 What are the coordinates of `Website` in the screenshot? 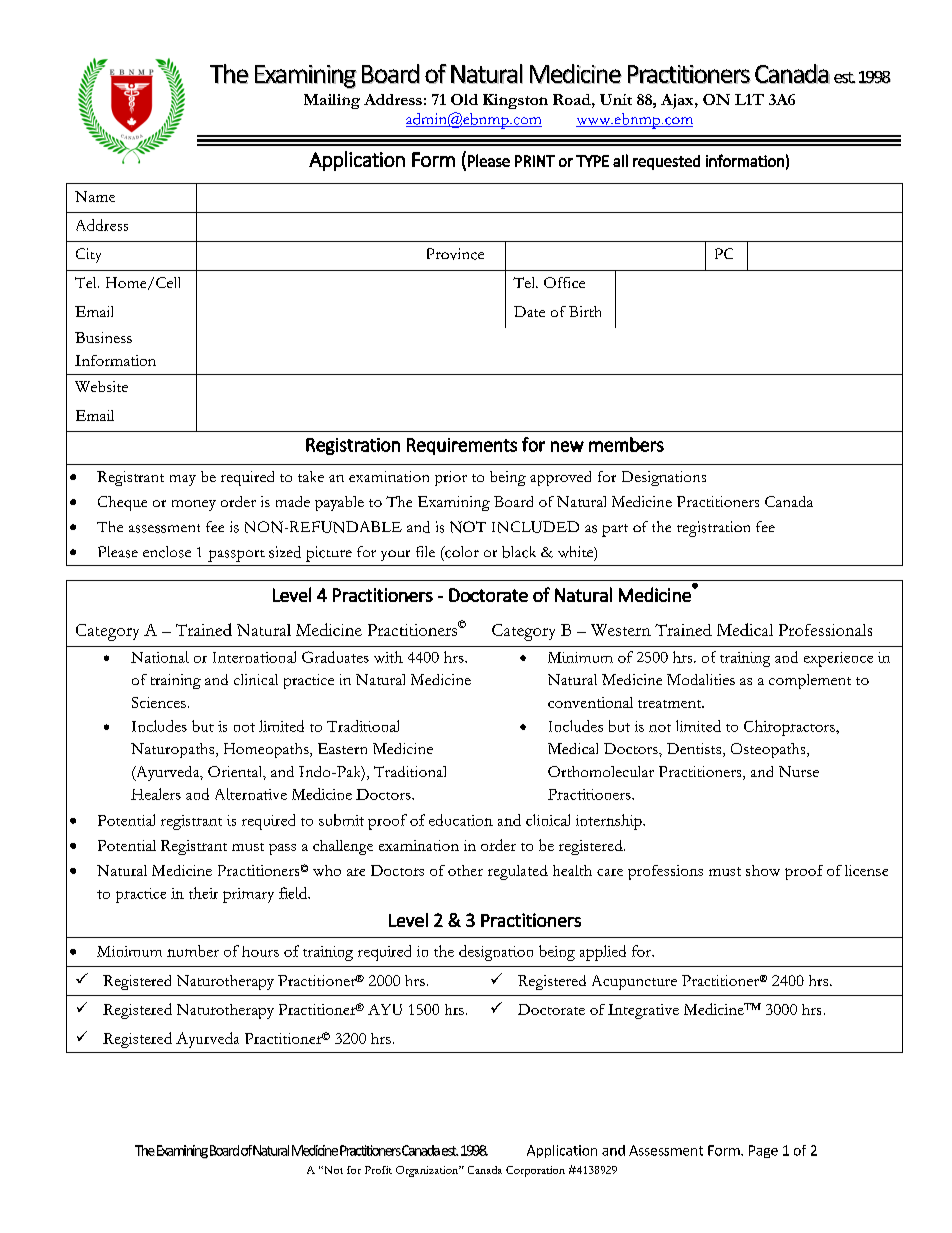 It's located at (101, 386).
